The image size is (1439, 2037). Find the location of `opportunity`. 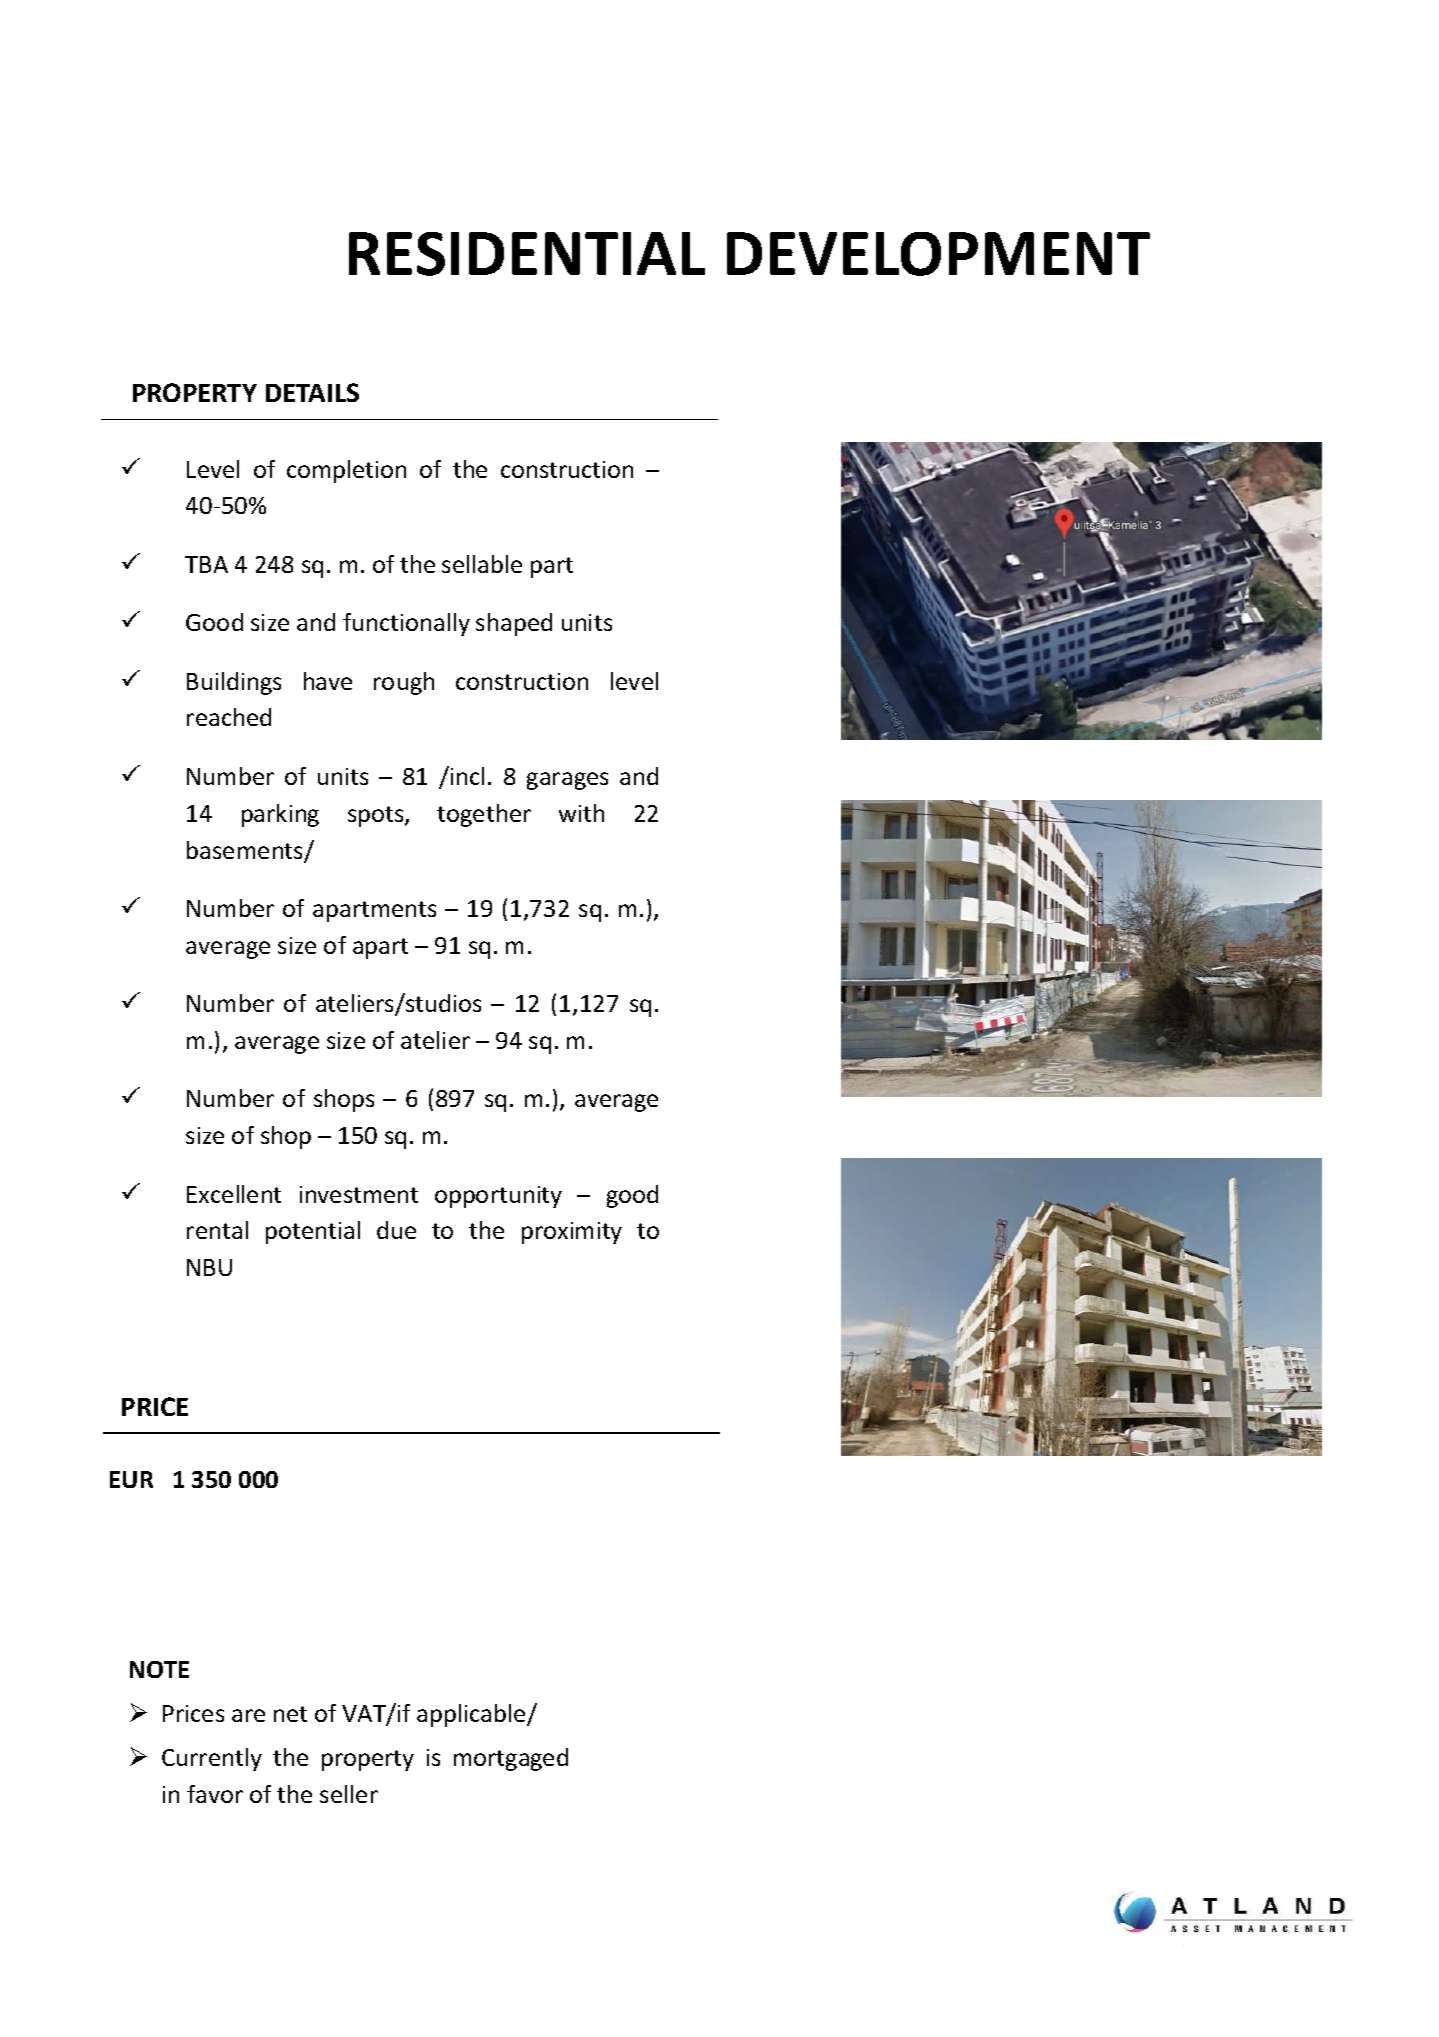

opportunity is located at coordinates (498, 1197).
